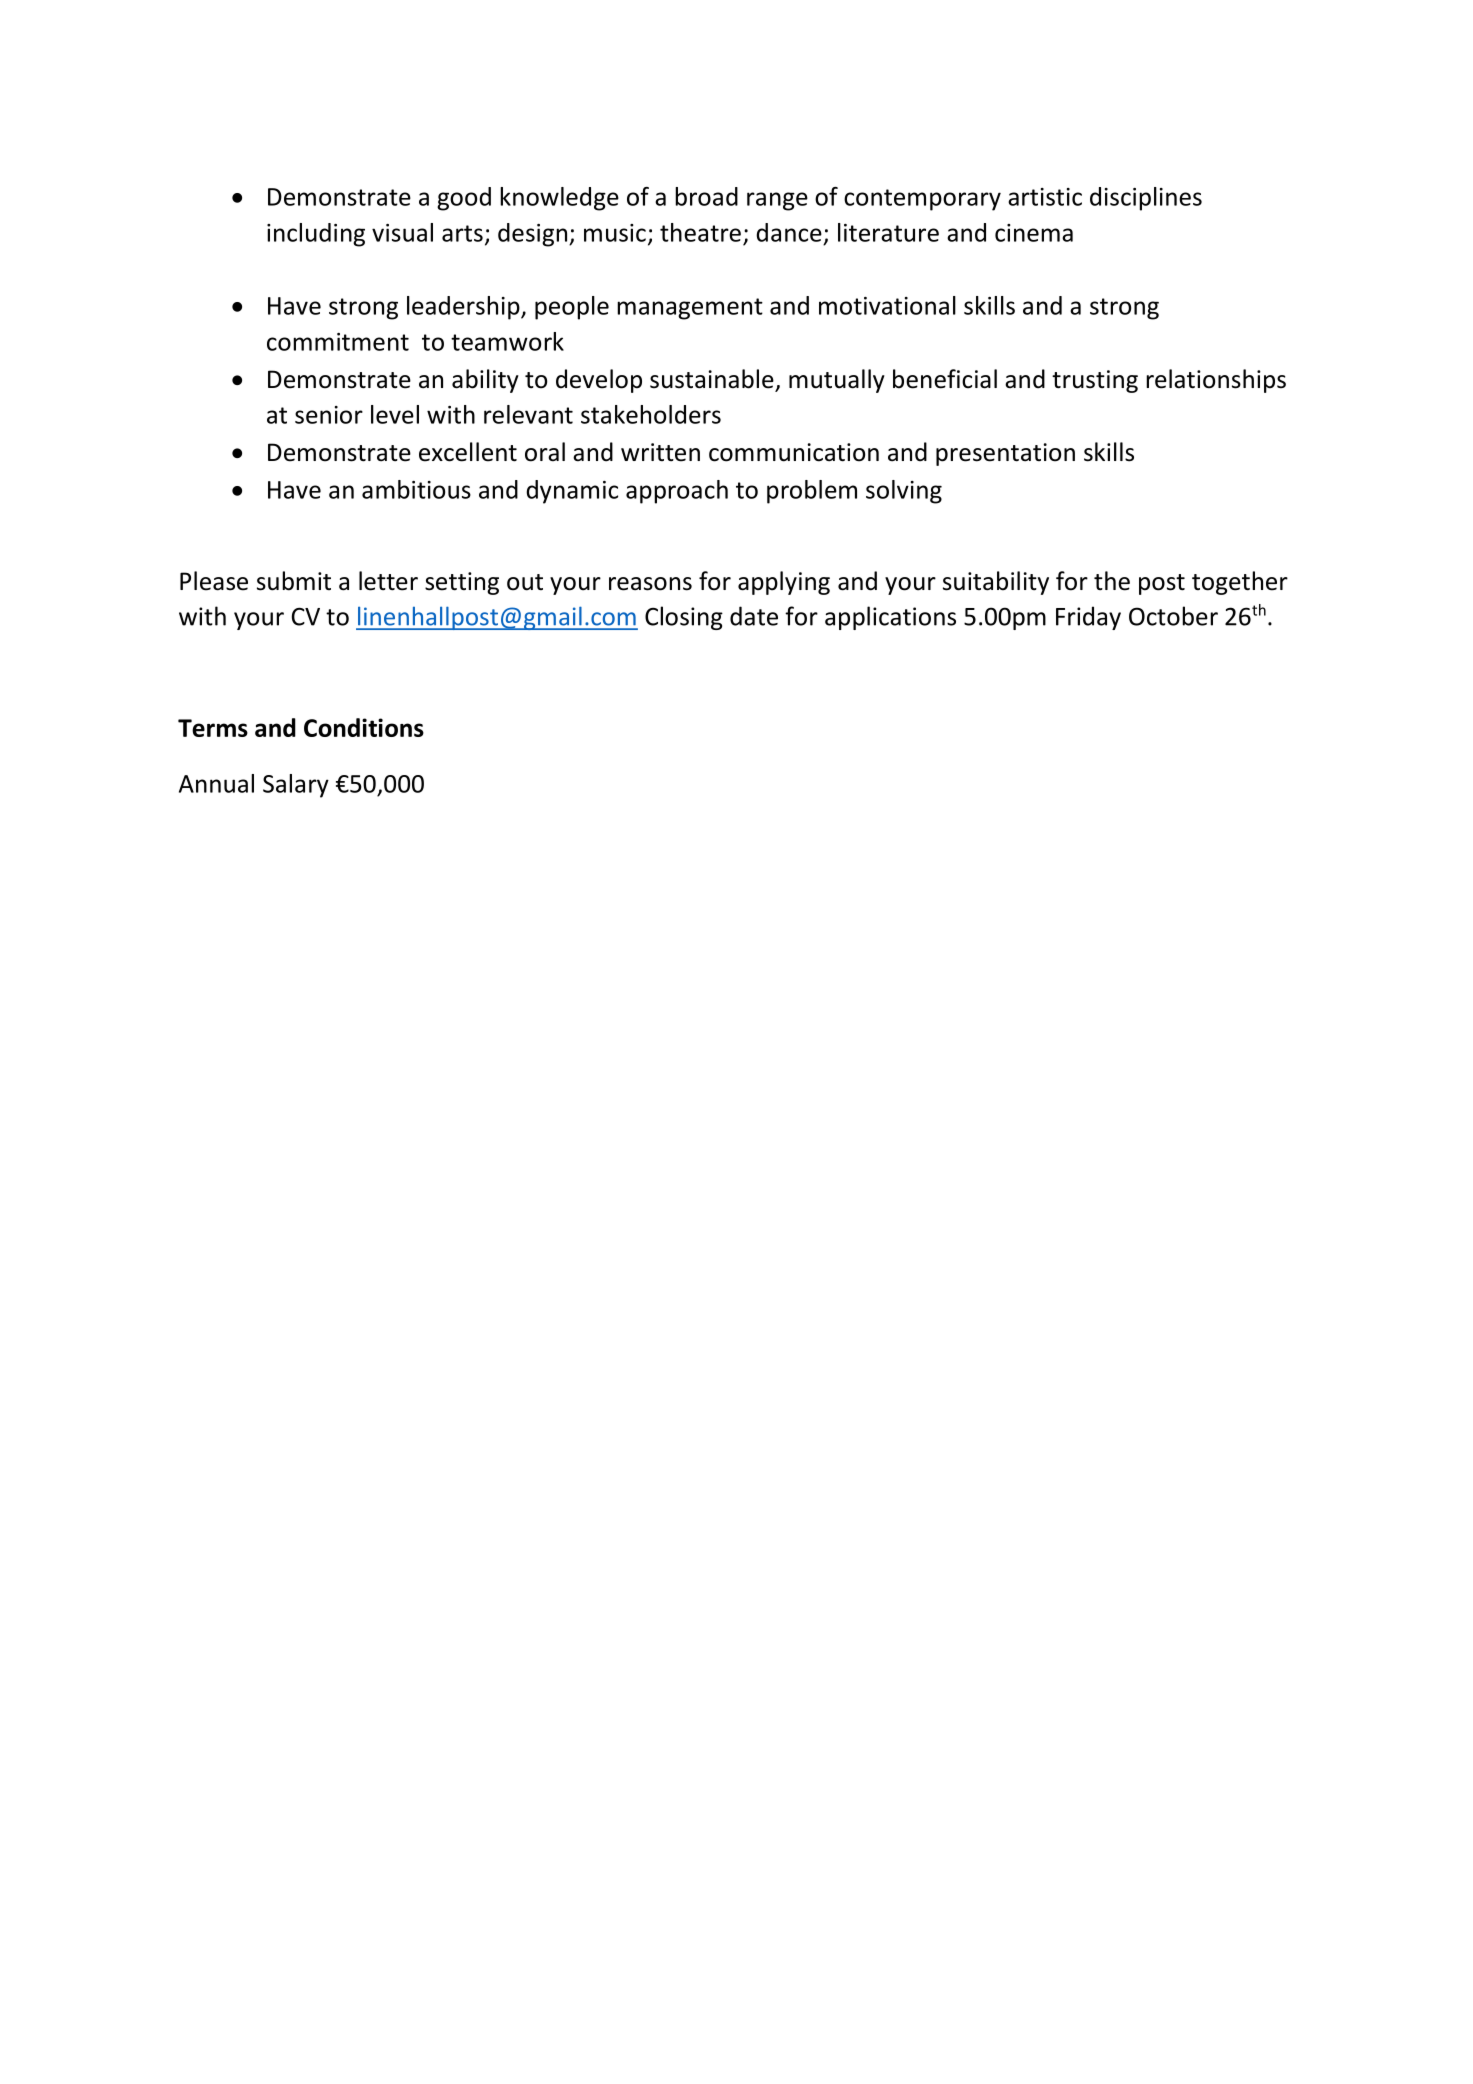 Image resolution: width=1473 pixels, height=2084 pixels. I want to click on submit, so click(294, 581).
